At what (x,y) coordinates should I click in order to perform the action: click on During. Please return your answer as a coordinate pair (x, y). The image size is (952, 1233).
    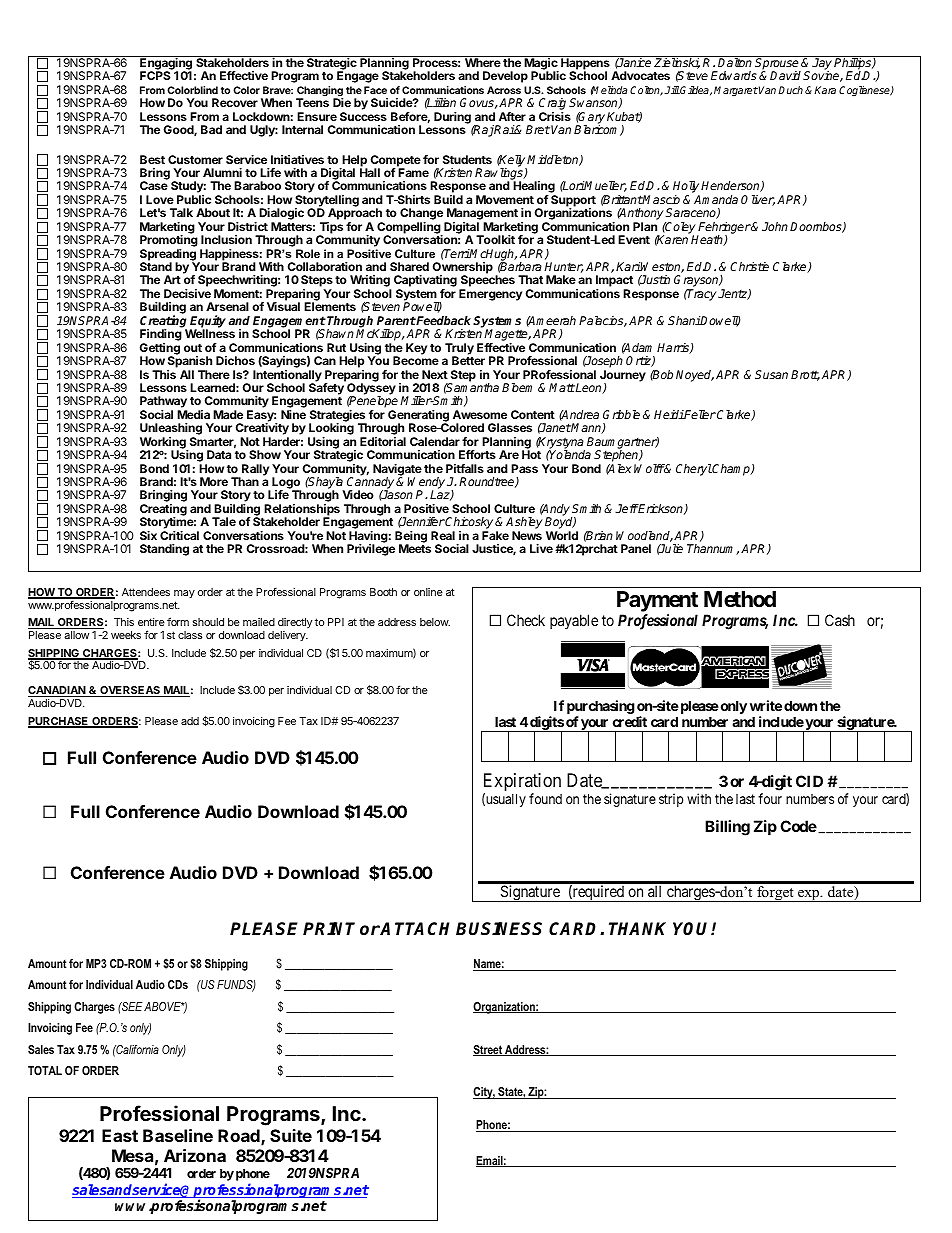
    Looking at the image, I should click on (452, 118).
